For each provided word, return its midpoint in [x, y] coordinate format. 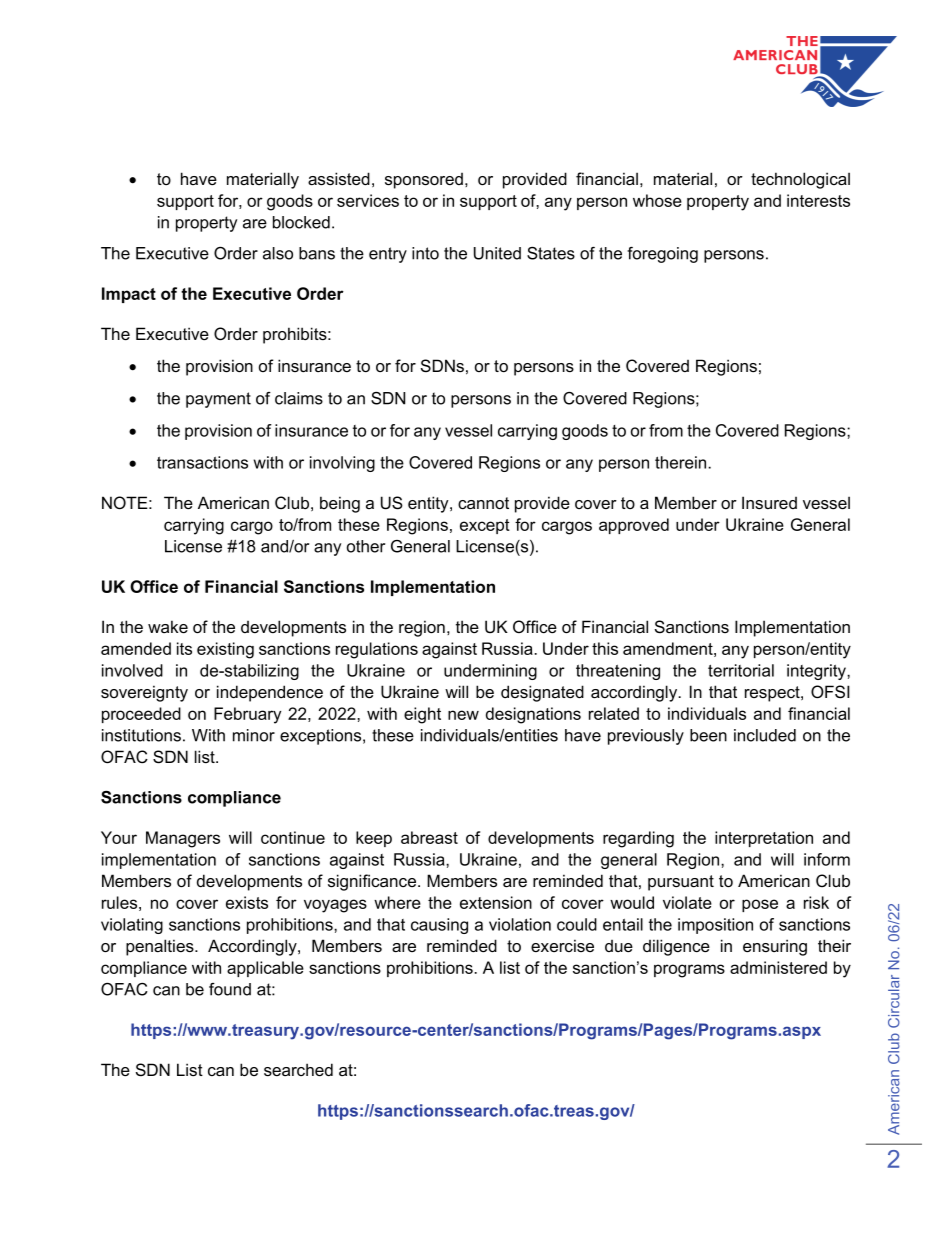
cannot [483, 503]
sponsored [424, 181]
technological [800, 180]
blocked [301, 222]
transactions [202, 462]
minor [254, 735]
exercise [562, 945]
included [765, 735]
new [463, 715]
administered [778, 967]
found [230, 989]
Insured [769, 502]
